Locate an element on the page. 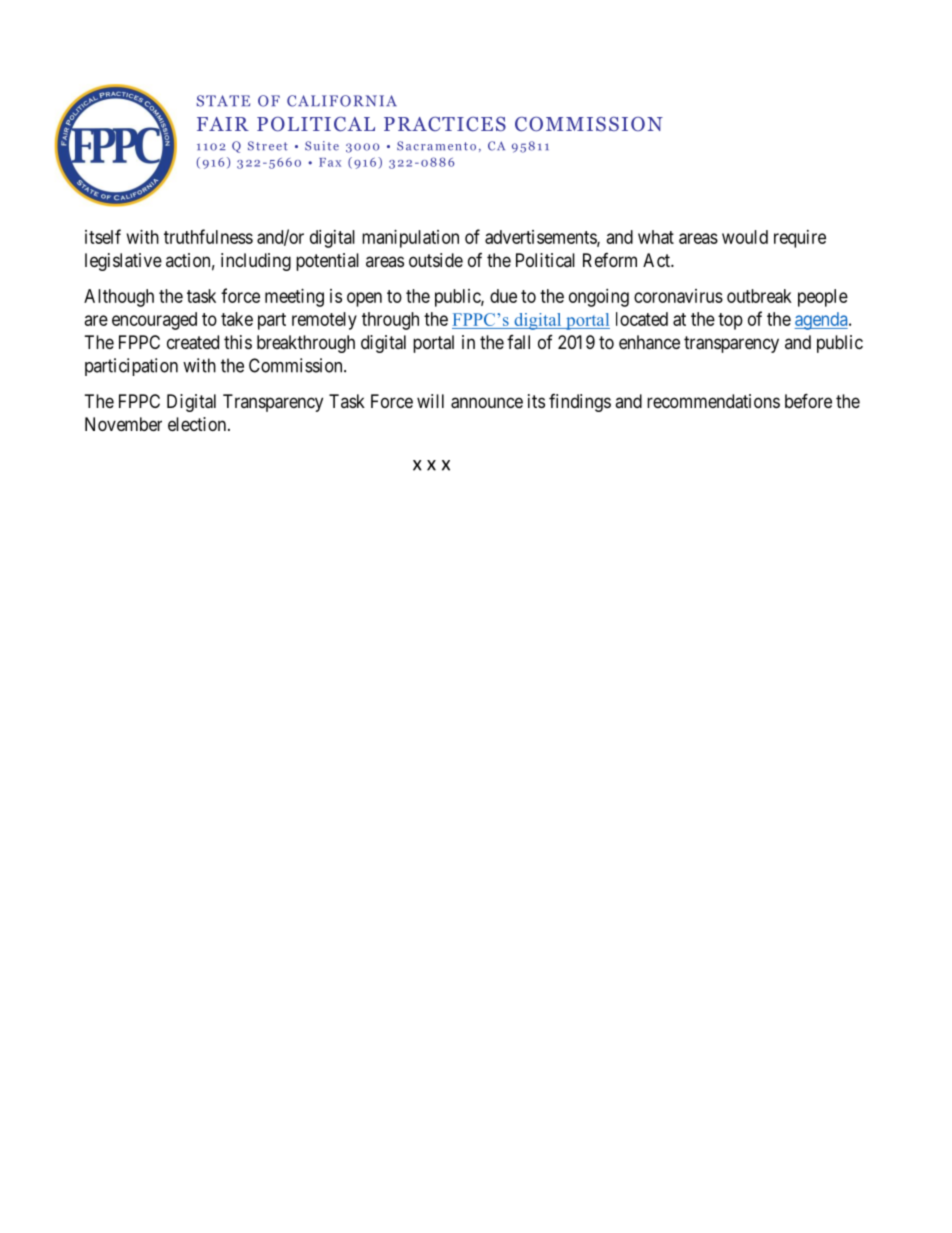 The image size is (952, 1233). would is located at coordinates (745, 237).
